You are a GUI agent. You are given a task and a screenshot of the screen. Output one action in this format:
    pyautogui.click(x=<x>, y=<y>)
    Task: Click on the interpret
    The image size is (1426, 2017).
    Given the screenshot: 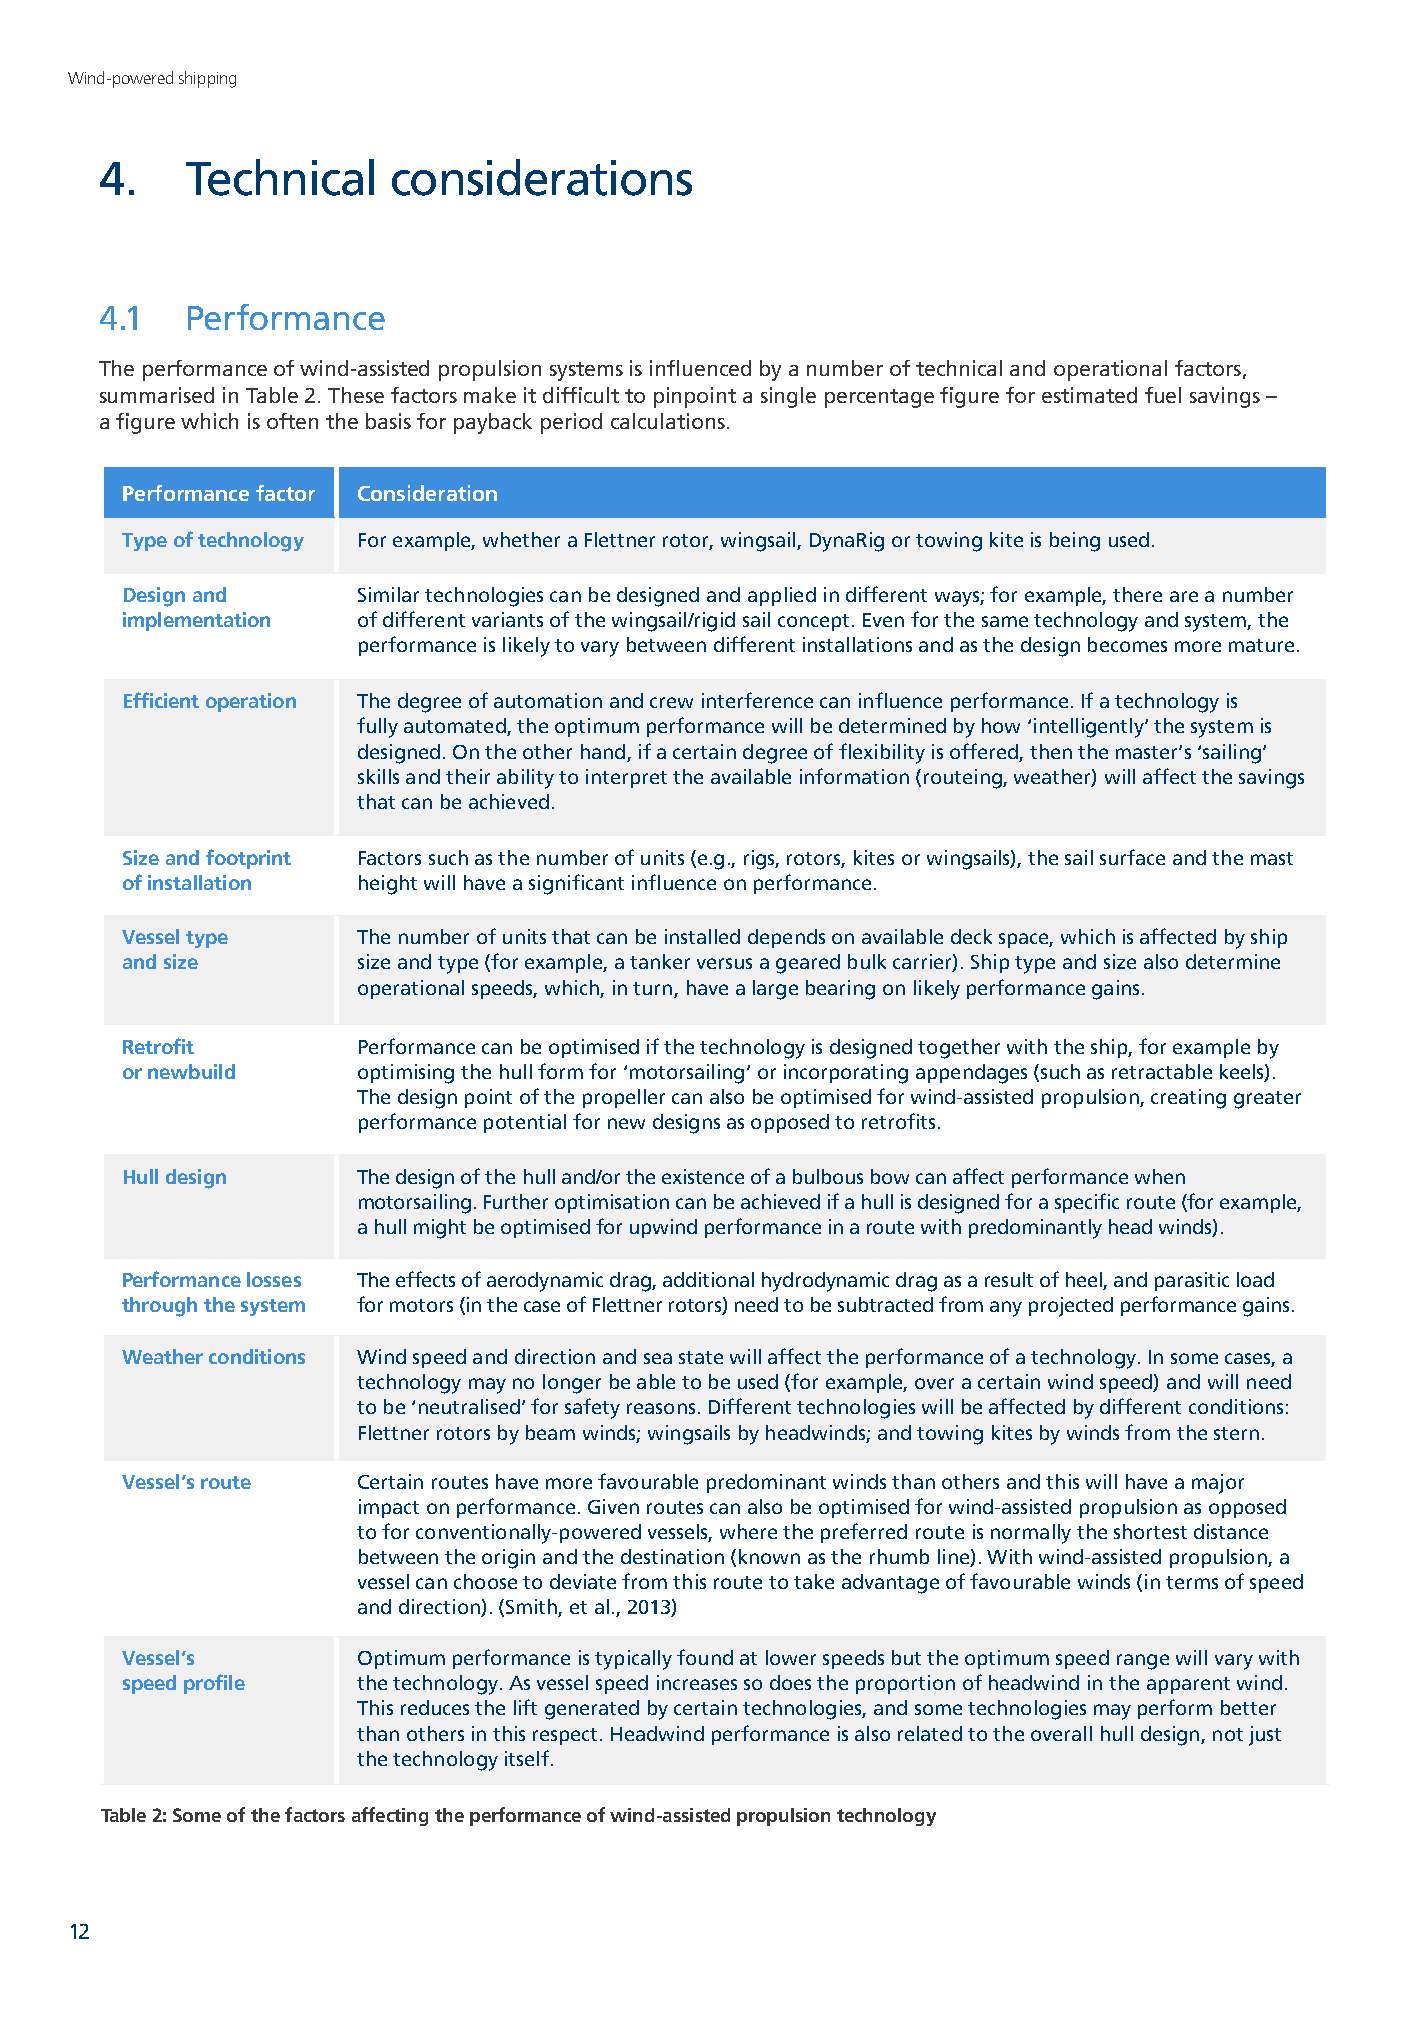 What is the action you would take?
    pyautogui.click(x=626, y=778)
